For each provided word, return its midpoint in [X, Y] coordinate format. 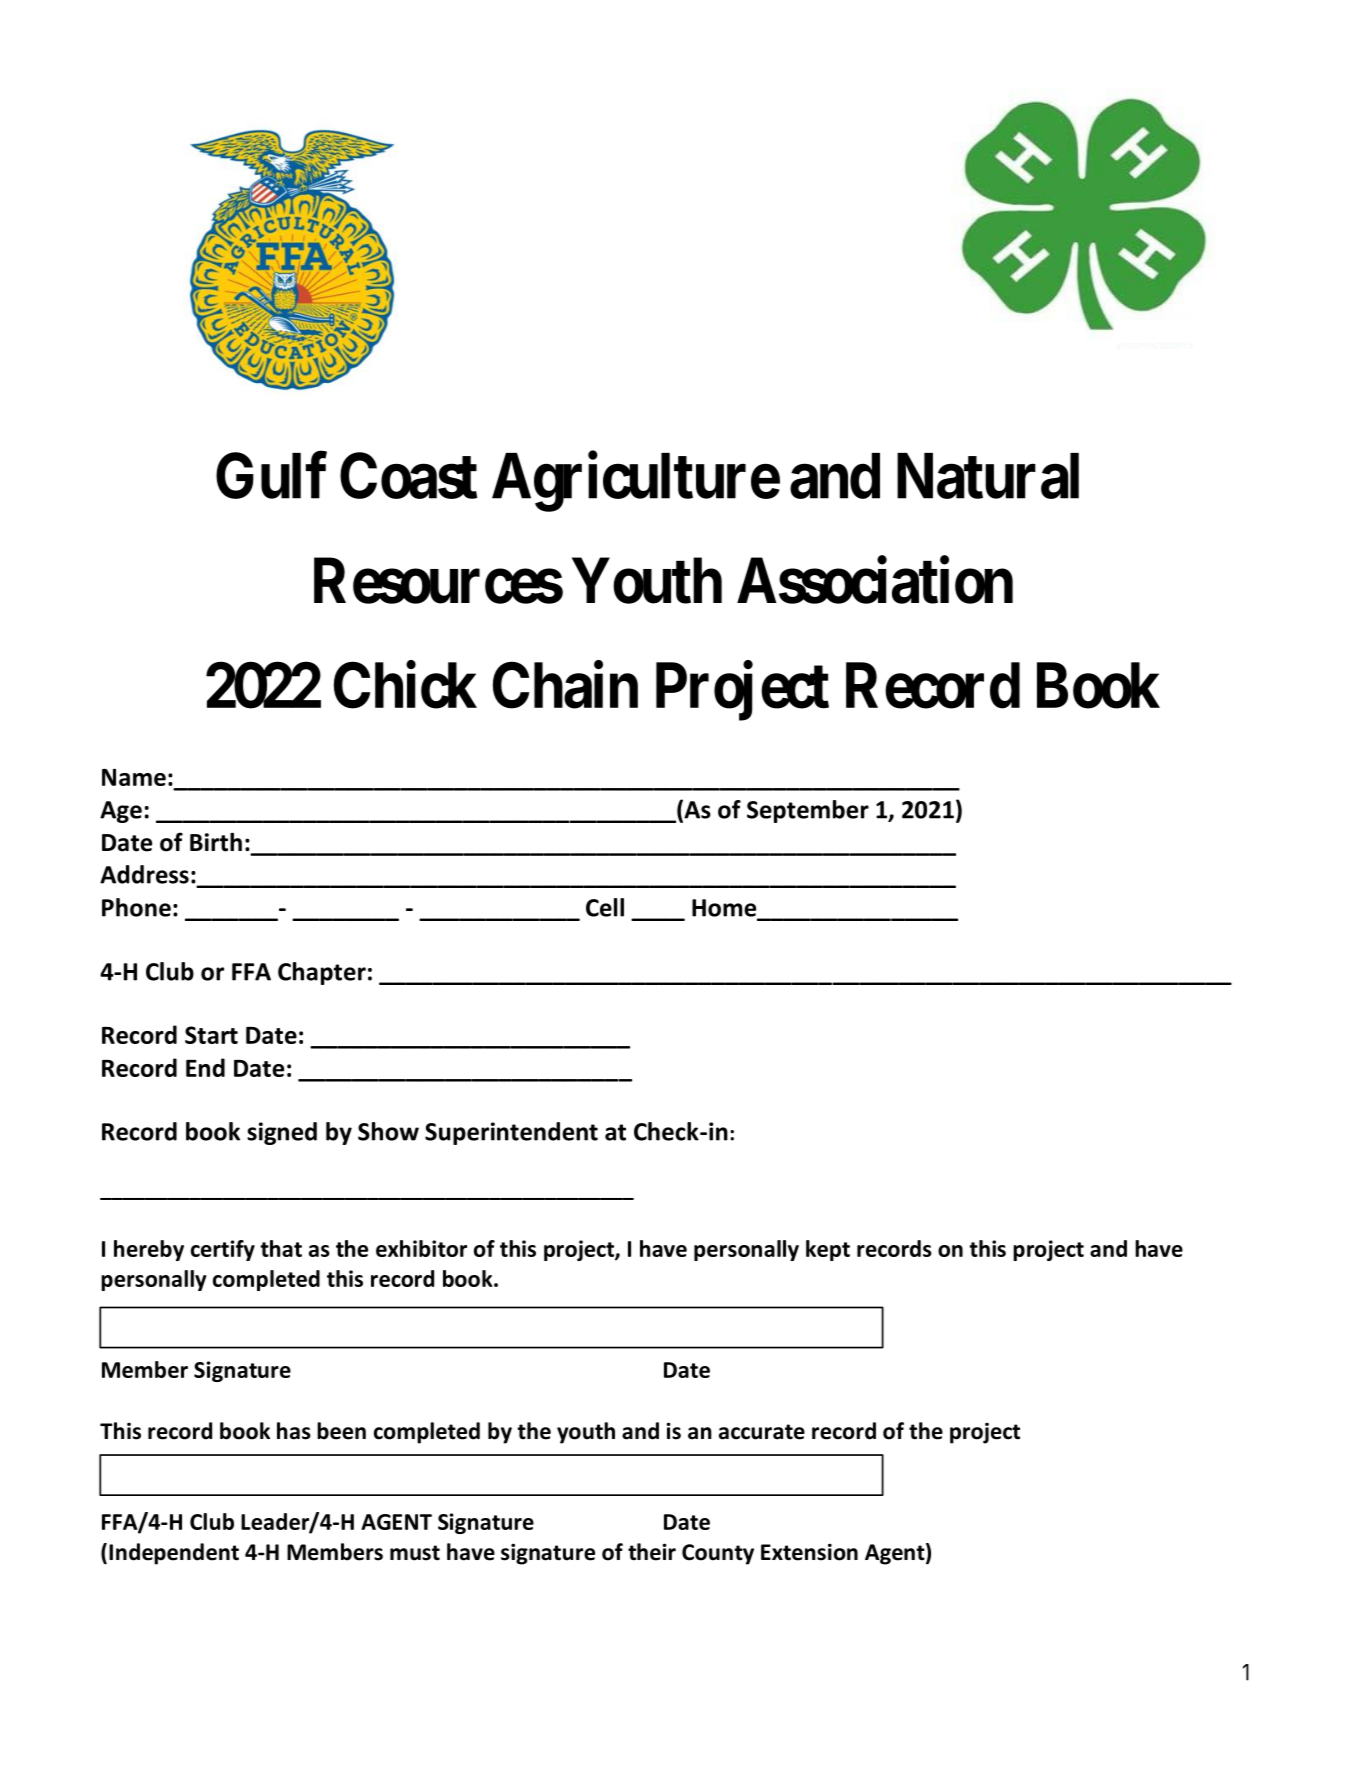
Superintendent [511, 1133]
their [652, 1552]
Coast [408, 476]
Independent [174, 1554]
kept [828, 1250]
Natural [988, 476]
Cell [605, 907]
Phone [136, 907]
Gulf [271, 476]
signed [282, 1133]
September [808, 811]
